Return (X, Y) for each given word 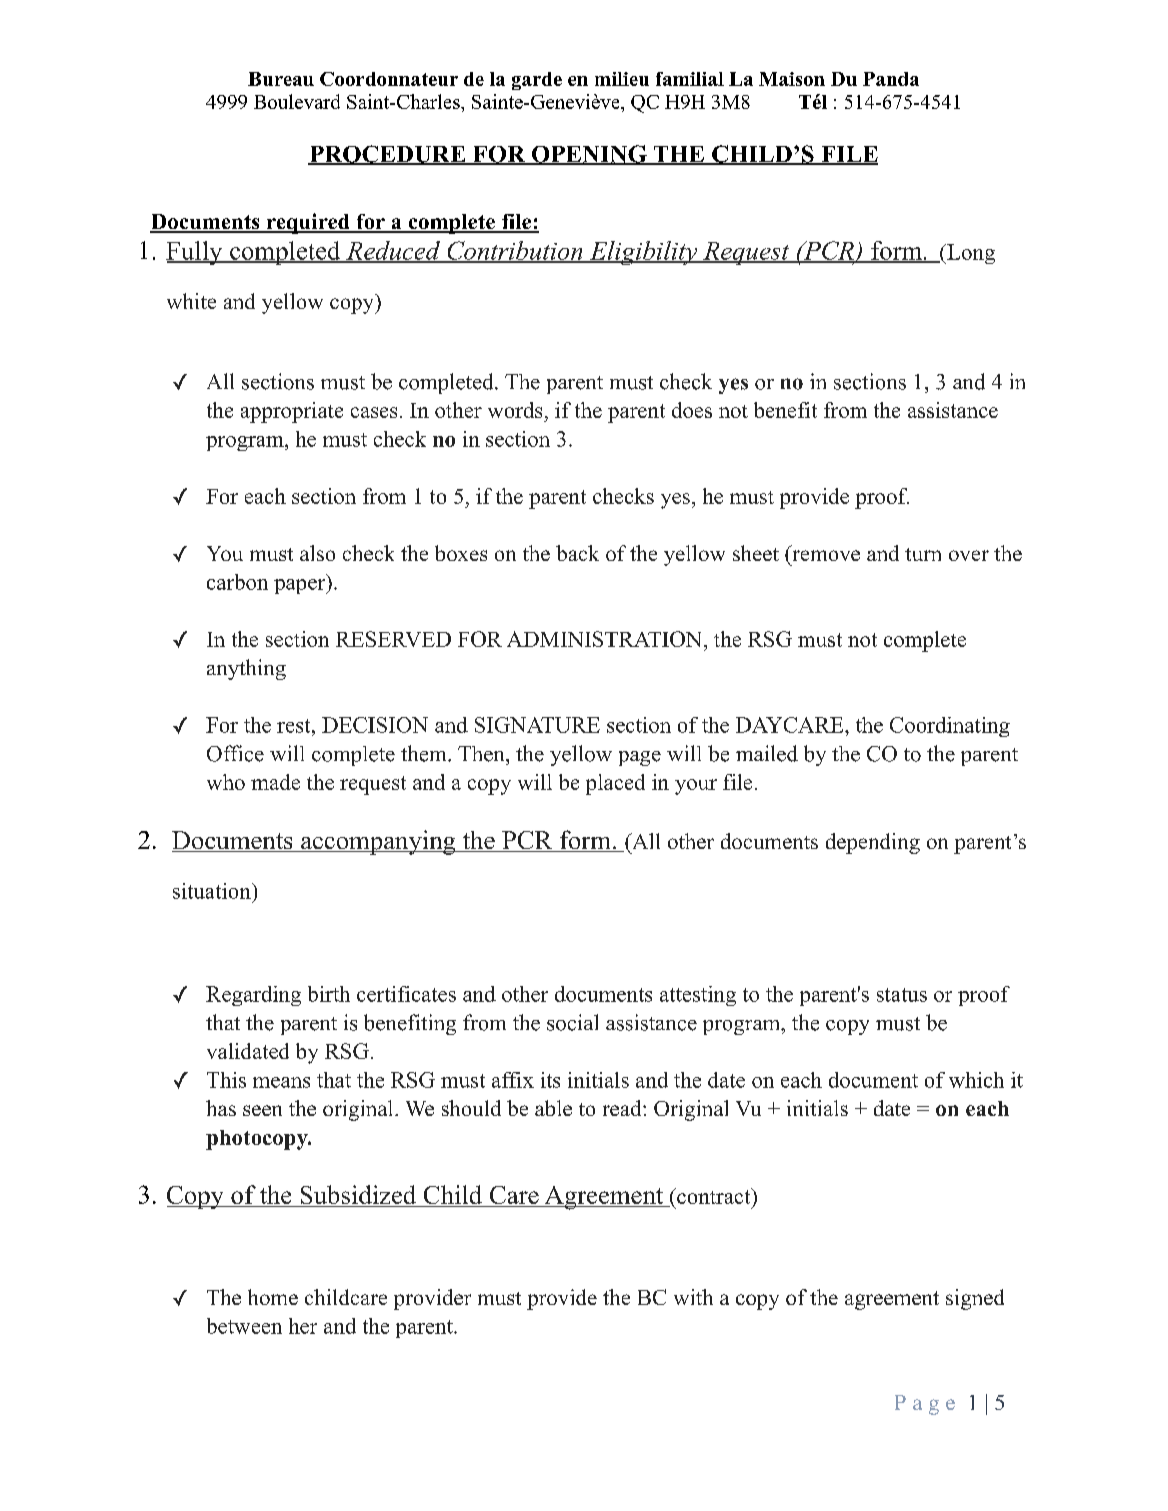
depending (873, 843)
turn (923, 554)
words (515, 410)
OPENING (589, 155)
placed (615, 784)
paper (301, 586)
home (273, 1297)
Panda (891, 79)
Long (970, 254)
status (902, 995)
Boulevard (297, 101)
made (275, 782)
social (572, 1022)
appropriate (292, 412)
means (281, 1082)
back (577, 553)
